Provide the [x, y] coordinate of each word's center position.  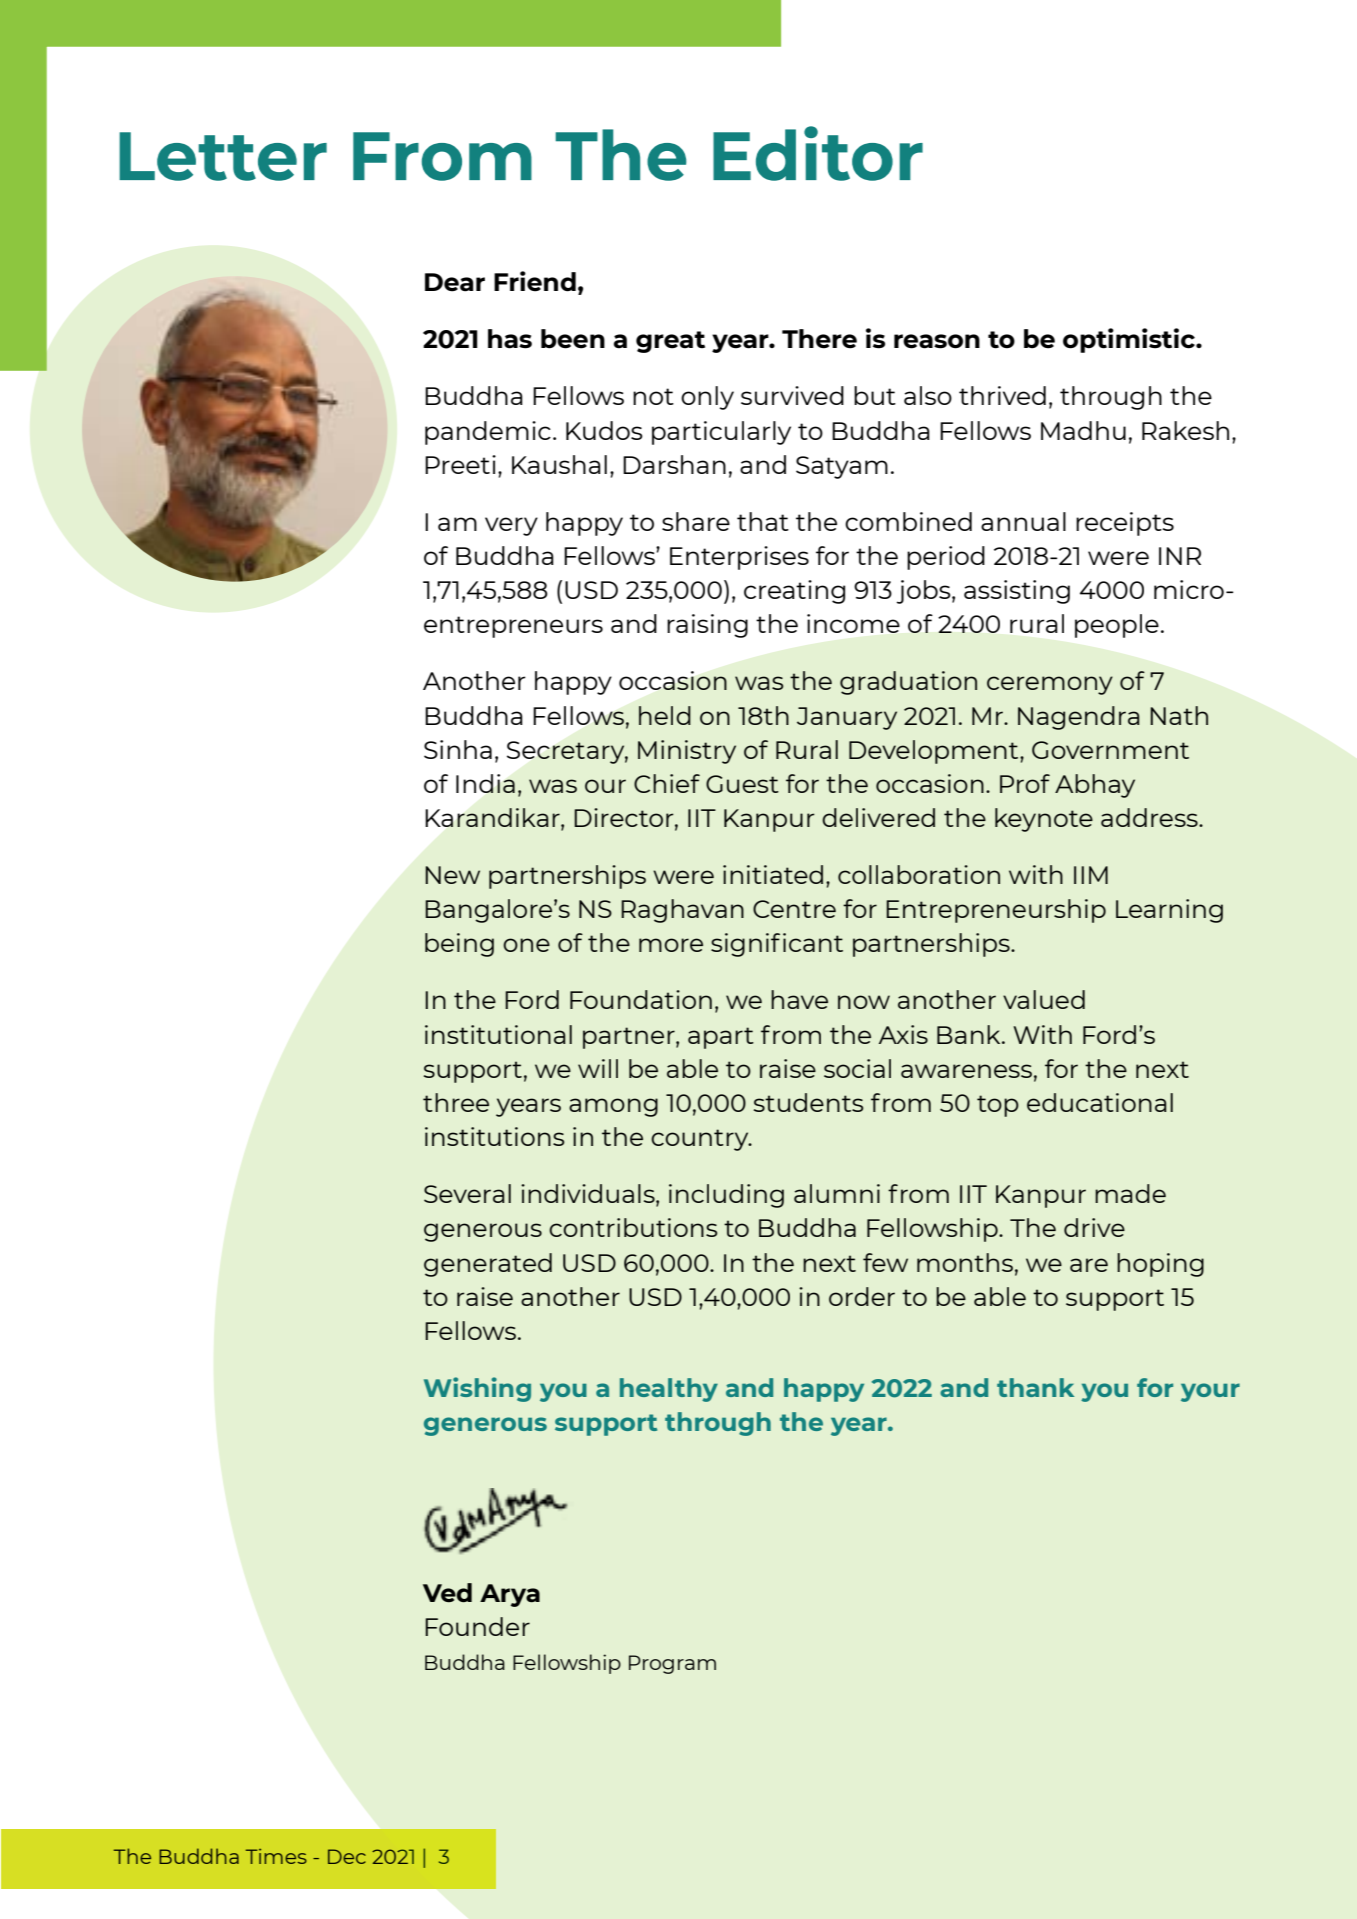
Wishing [477, 1389]
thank [1035, 1387]
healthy [669, 1390]
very [511, 526]
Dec [347, 1856]
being [459, 945]
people [1117, 626]
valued [1044, 999]
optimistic [1130, 340]
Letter [223, 156]
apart [721, 1038]
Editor [818, 153]
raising [707, 626]
